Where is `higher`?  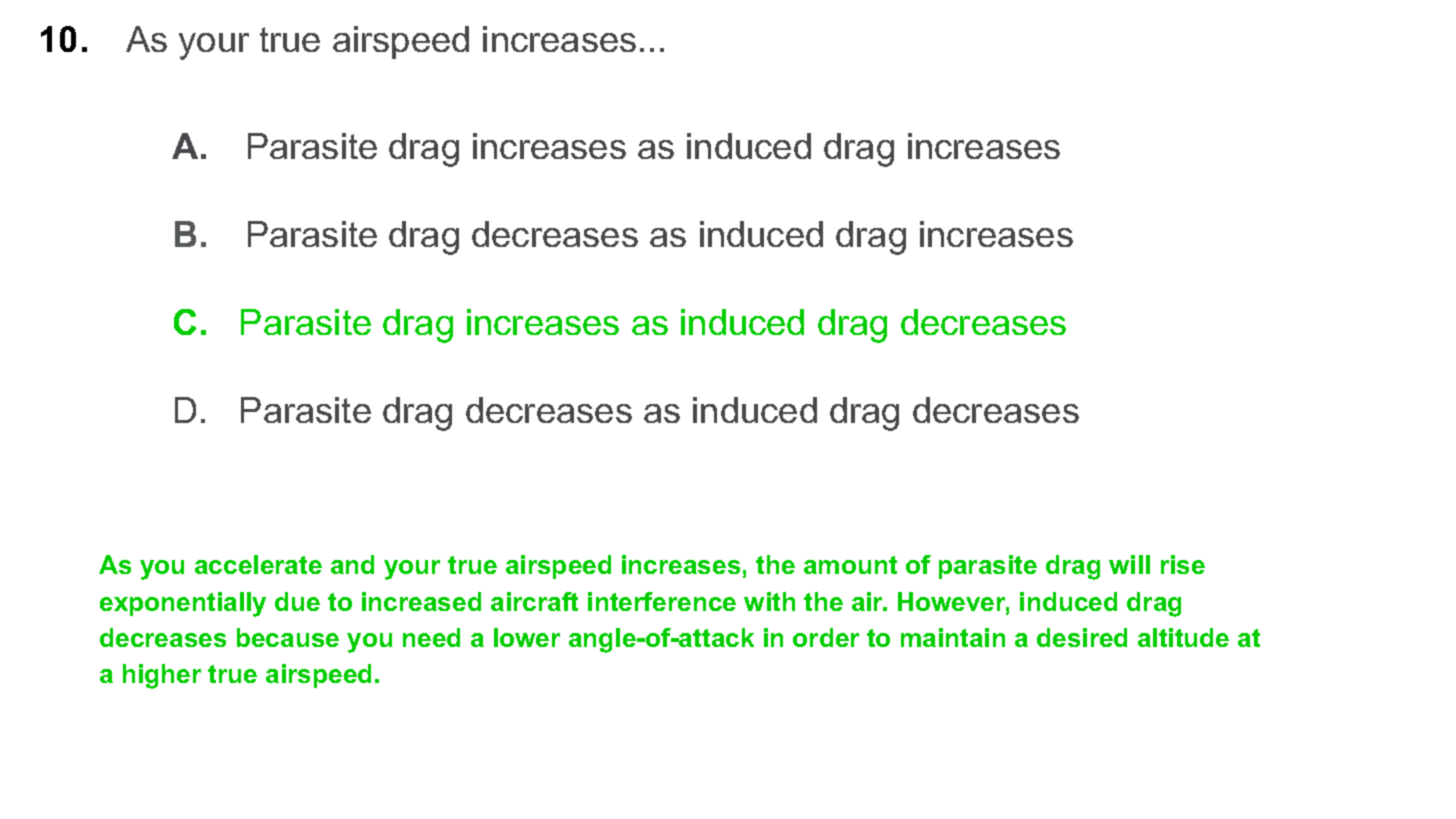 higher is located at coordinates (162, 676).
